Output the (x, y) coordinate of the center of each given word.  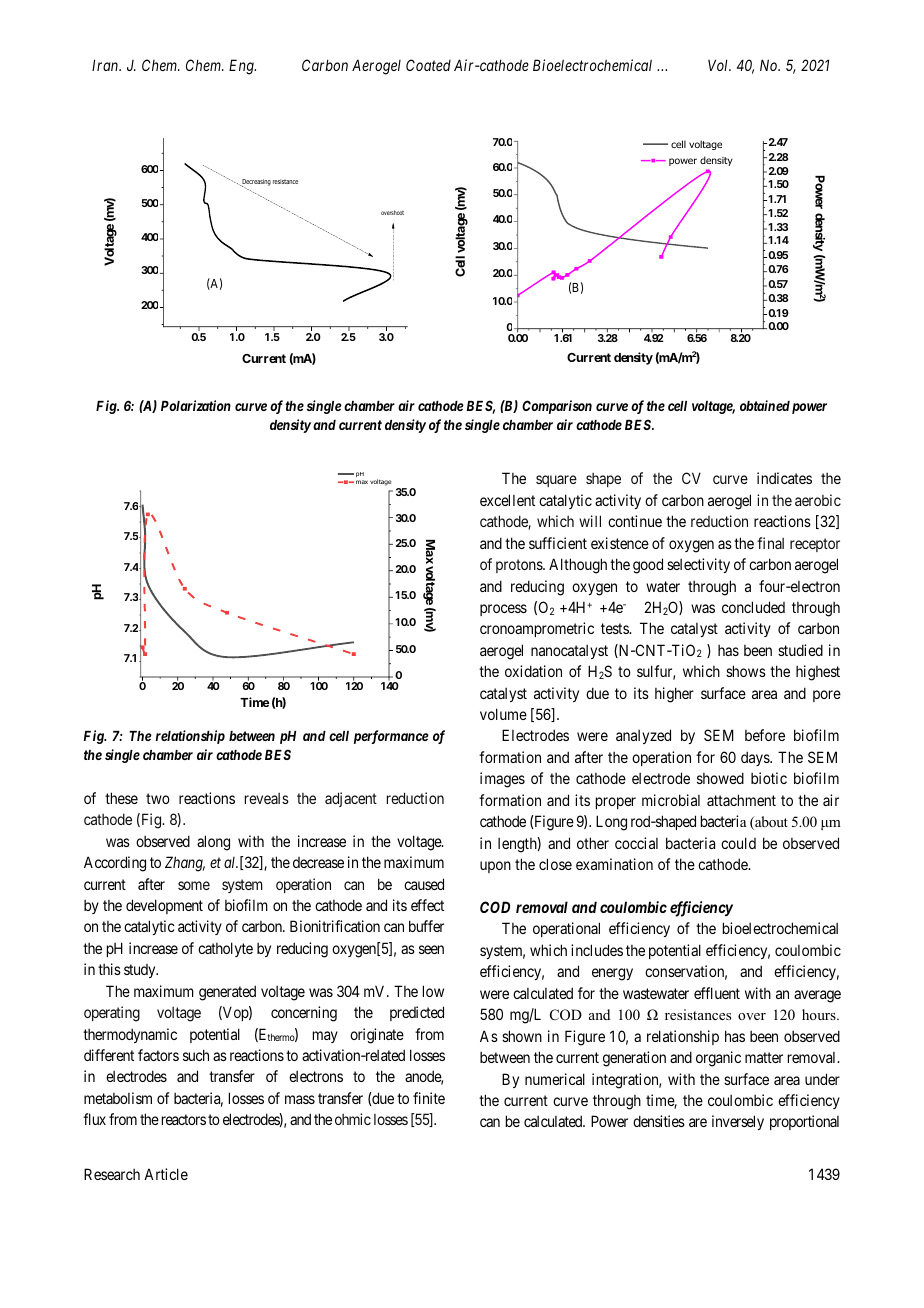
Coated (428, 65)
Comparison (557, 407)
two (158, 798)
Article (166, 1174)
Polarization (196, 405)
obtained (765, 405)
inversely (738, 1122)
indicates (784, 478)
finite (429, 1098)
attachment (741, 800)
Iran (106, 65)
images (502, 780)
